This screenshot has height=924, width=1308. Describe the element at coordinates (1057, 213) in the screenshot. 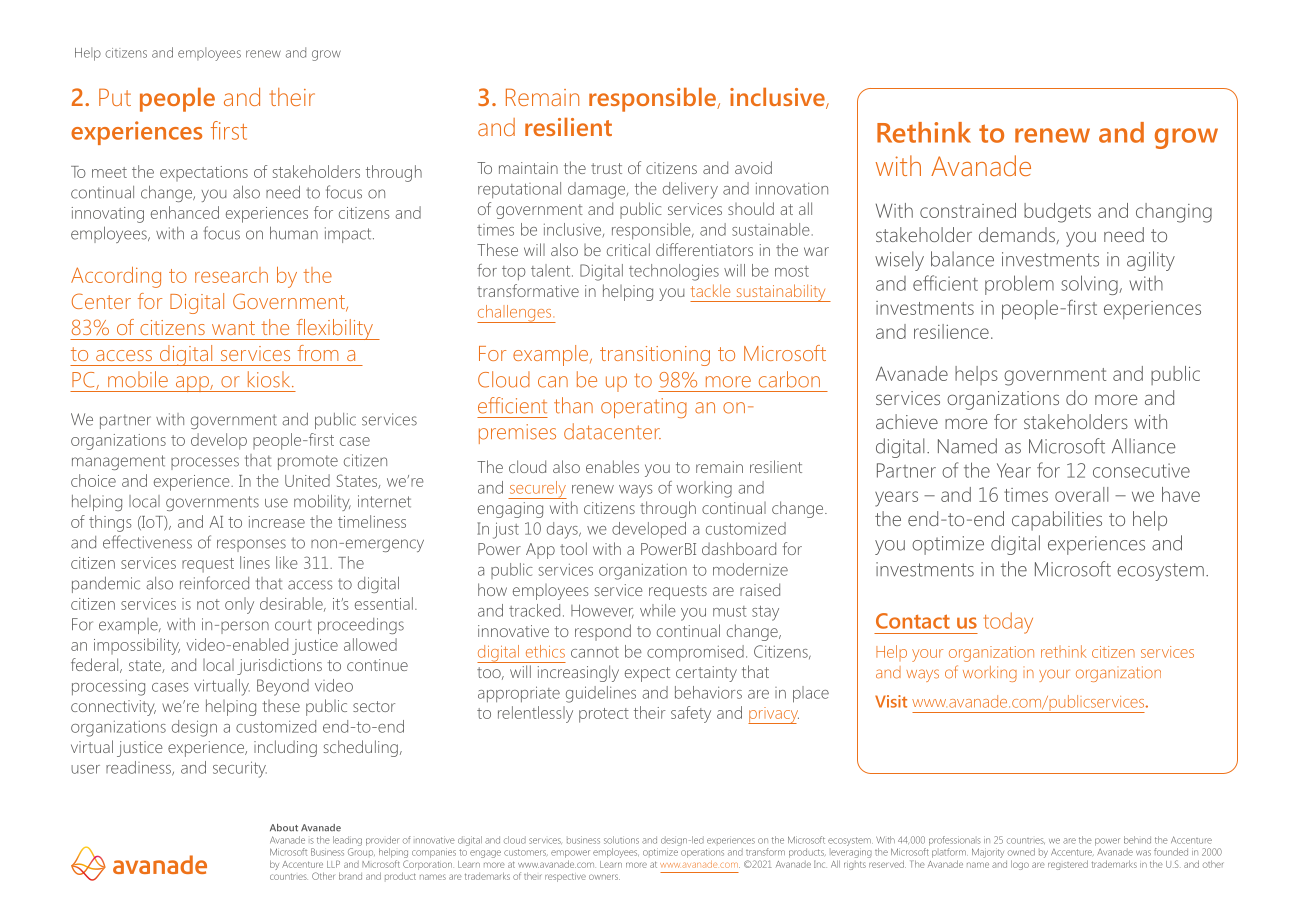

I see `budgets` at that location.
